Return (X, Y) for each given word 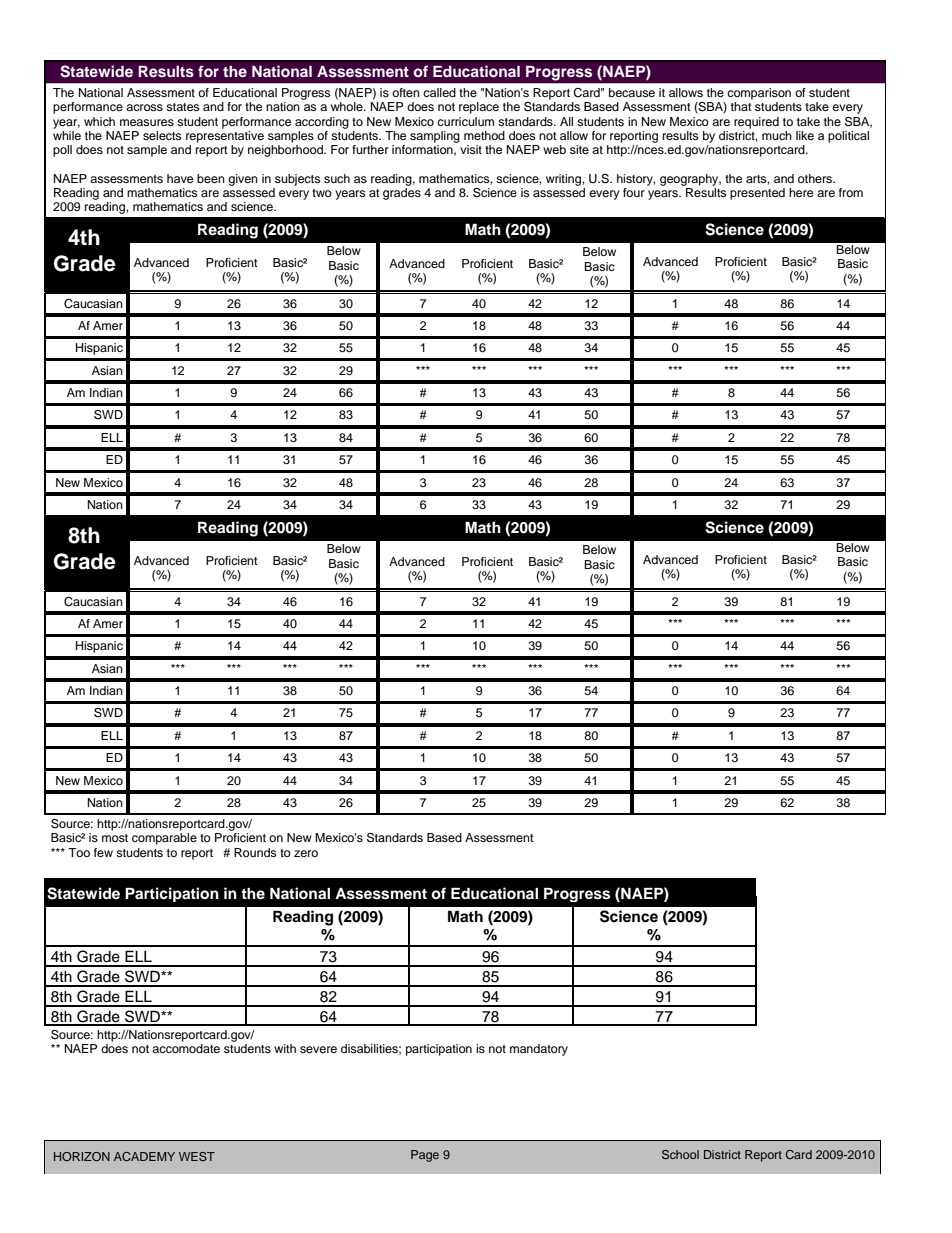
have (180, 178)
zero (306, 853)
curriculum (465, 121)
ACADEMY (144, 1156)
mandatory (539, 1050)
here (801, 192)
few (103, 852)
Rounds (255, 852)
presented (757, 194)
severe (318, 1049)
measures (147, 122)
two (322, 193)
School (680, 1154)
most (115, 838)
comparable (164, 839)
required (756, 123)
